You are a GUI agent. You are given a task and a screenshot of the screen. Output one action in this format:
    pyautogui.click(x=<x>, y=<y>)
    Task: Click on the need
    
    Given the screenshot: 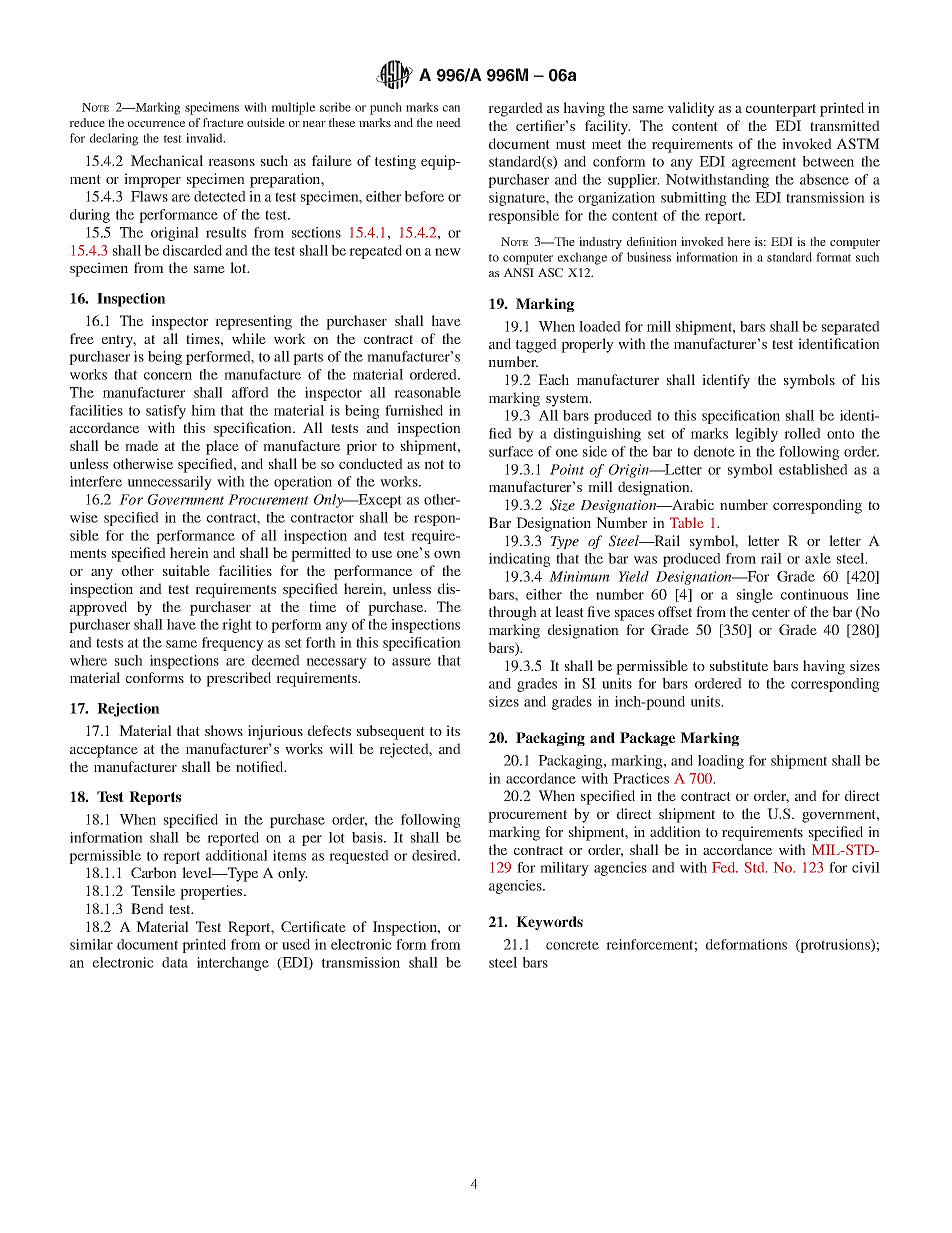 What is the action you would take?
    pyautogui.click(x=448, y=122)
